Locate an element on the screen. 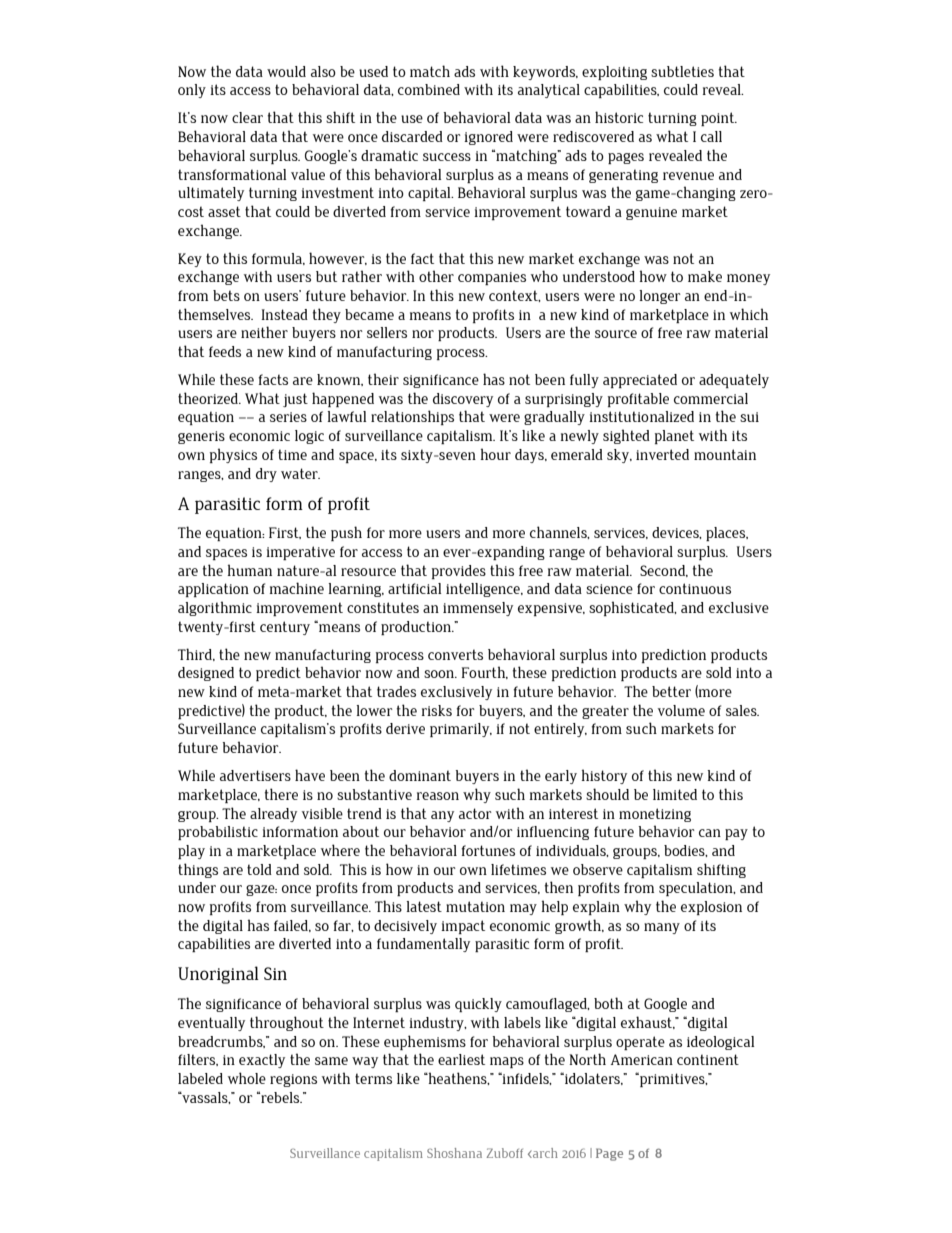 The width and height of the screenshot is (952, 1233). immensely is located at coordinates (478, 609).
